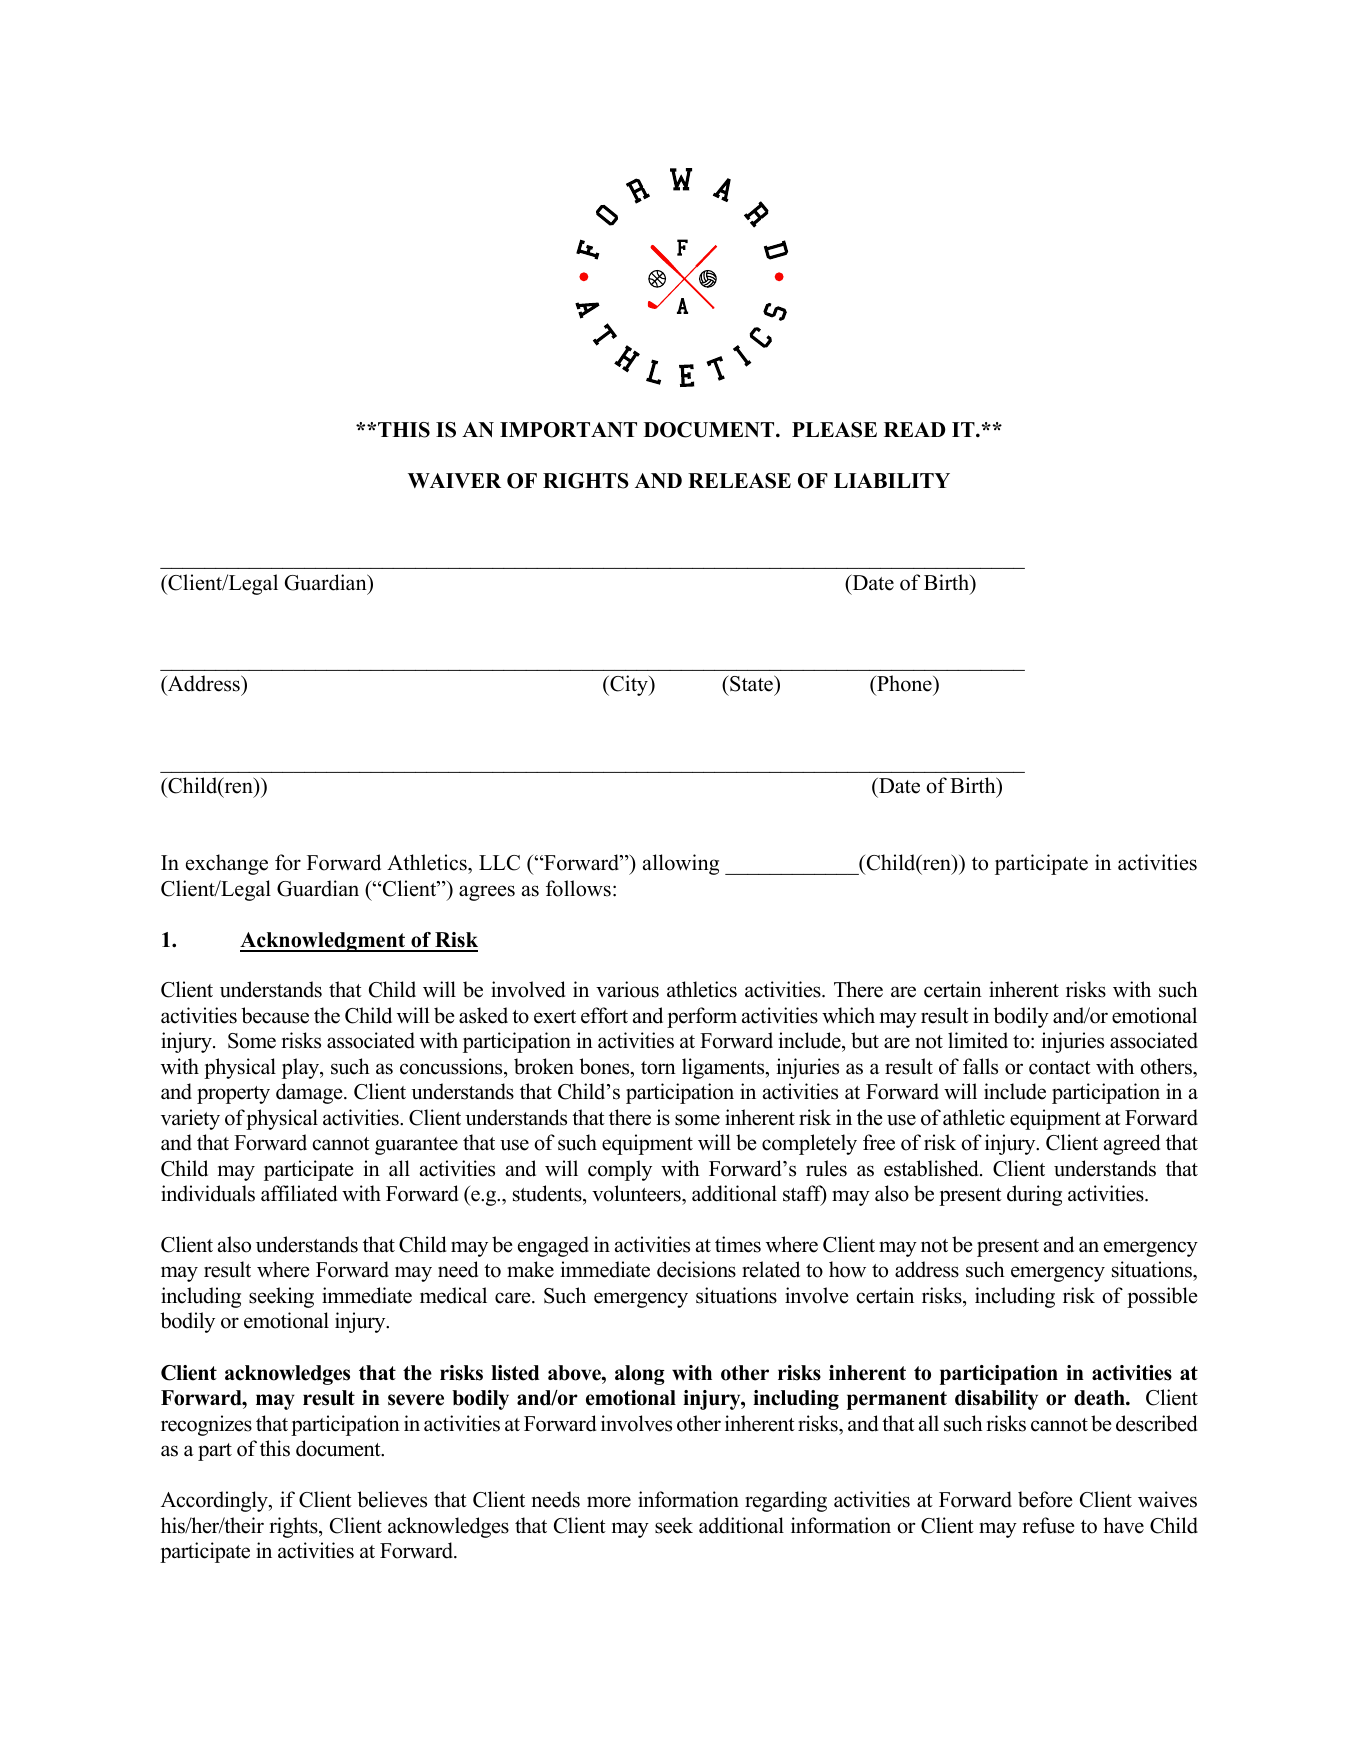  Describe the element at coordinates (299, 1193) in the page. I see `affiliated` at that location.
